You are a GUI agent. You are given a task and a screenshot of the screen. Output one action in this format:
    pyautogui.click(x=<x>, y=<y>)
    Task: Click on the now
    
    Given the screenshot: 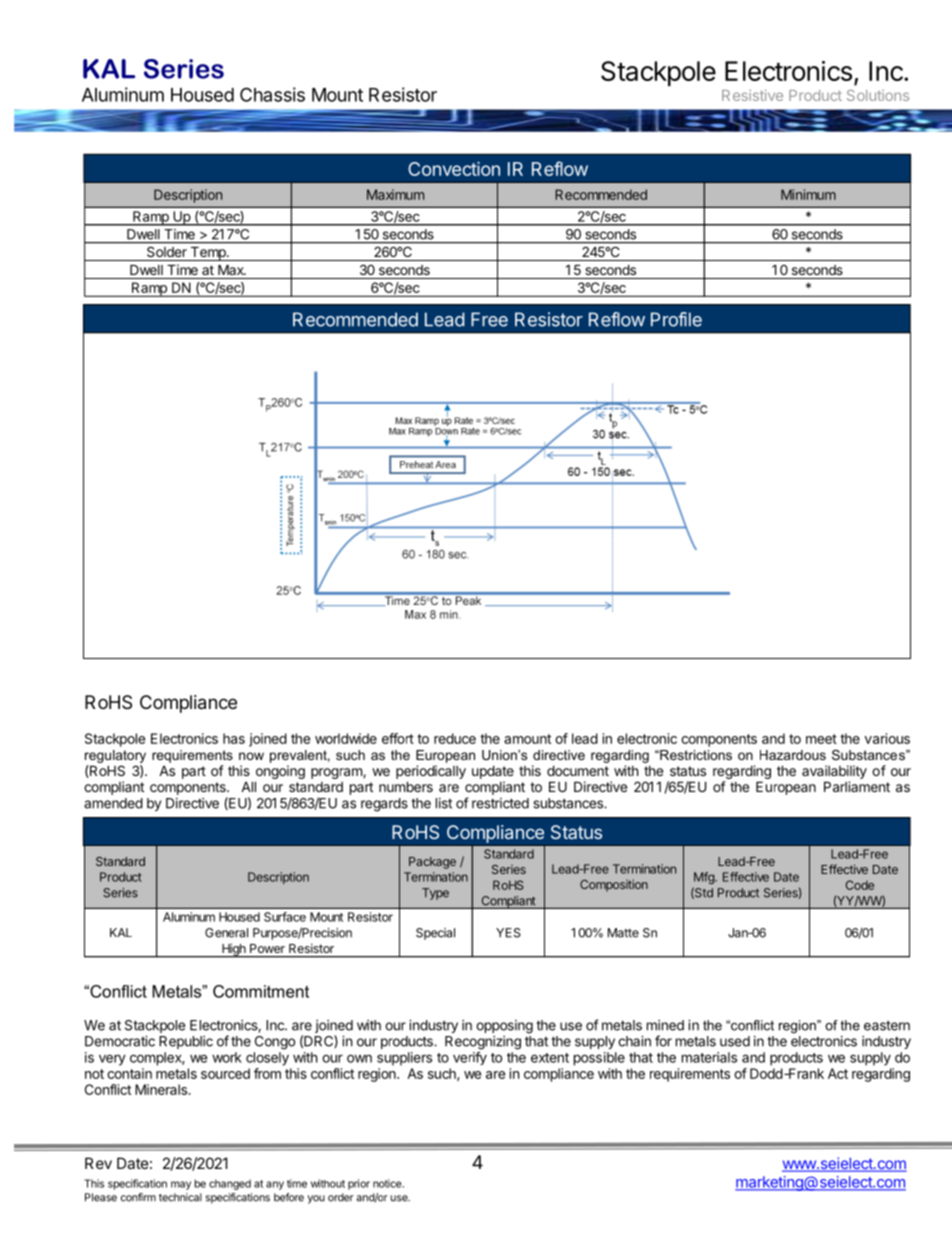 What is the action you would take?
    pyautogui.click(x=251, y=756)
